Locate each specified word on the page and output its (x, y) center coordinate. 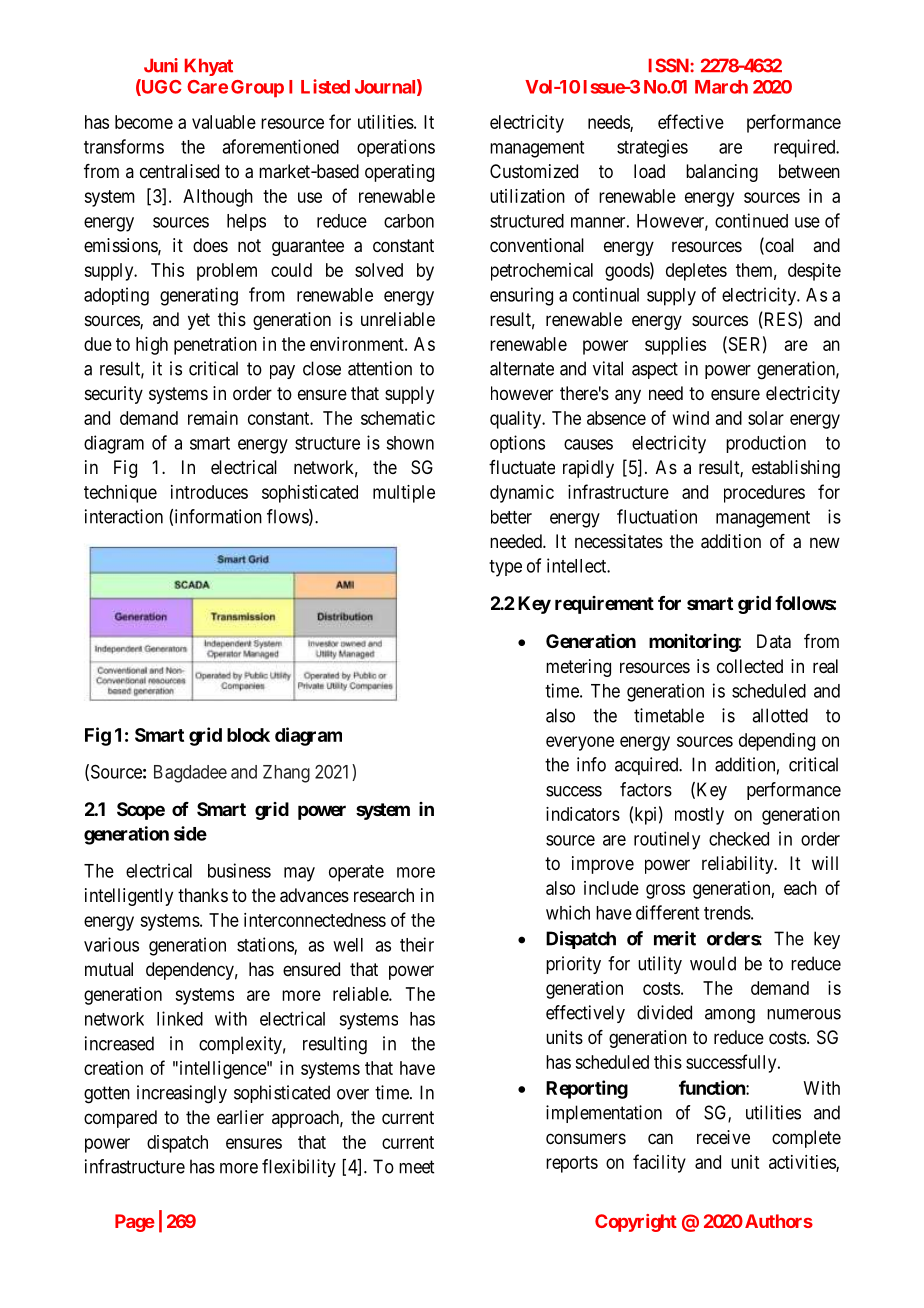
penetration (215, 346)
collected (750, 666)
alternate (522, 368)
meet (416, 1167)
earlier (240, 1117)
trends (727, 913)
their (417, 944)
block (248, 735)
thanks (203, 895)
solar (766, 418)
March (721, 87)
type (505, 568)
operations (396, 148)
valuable (224, 122)
